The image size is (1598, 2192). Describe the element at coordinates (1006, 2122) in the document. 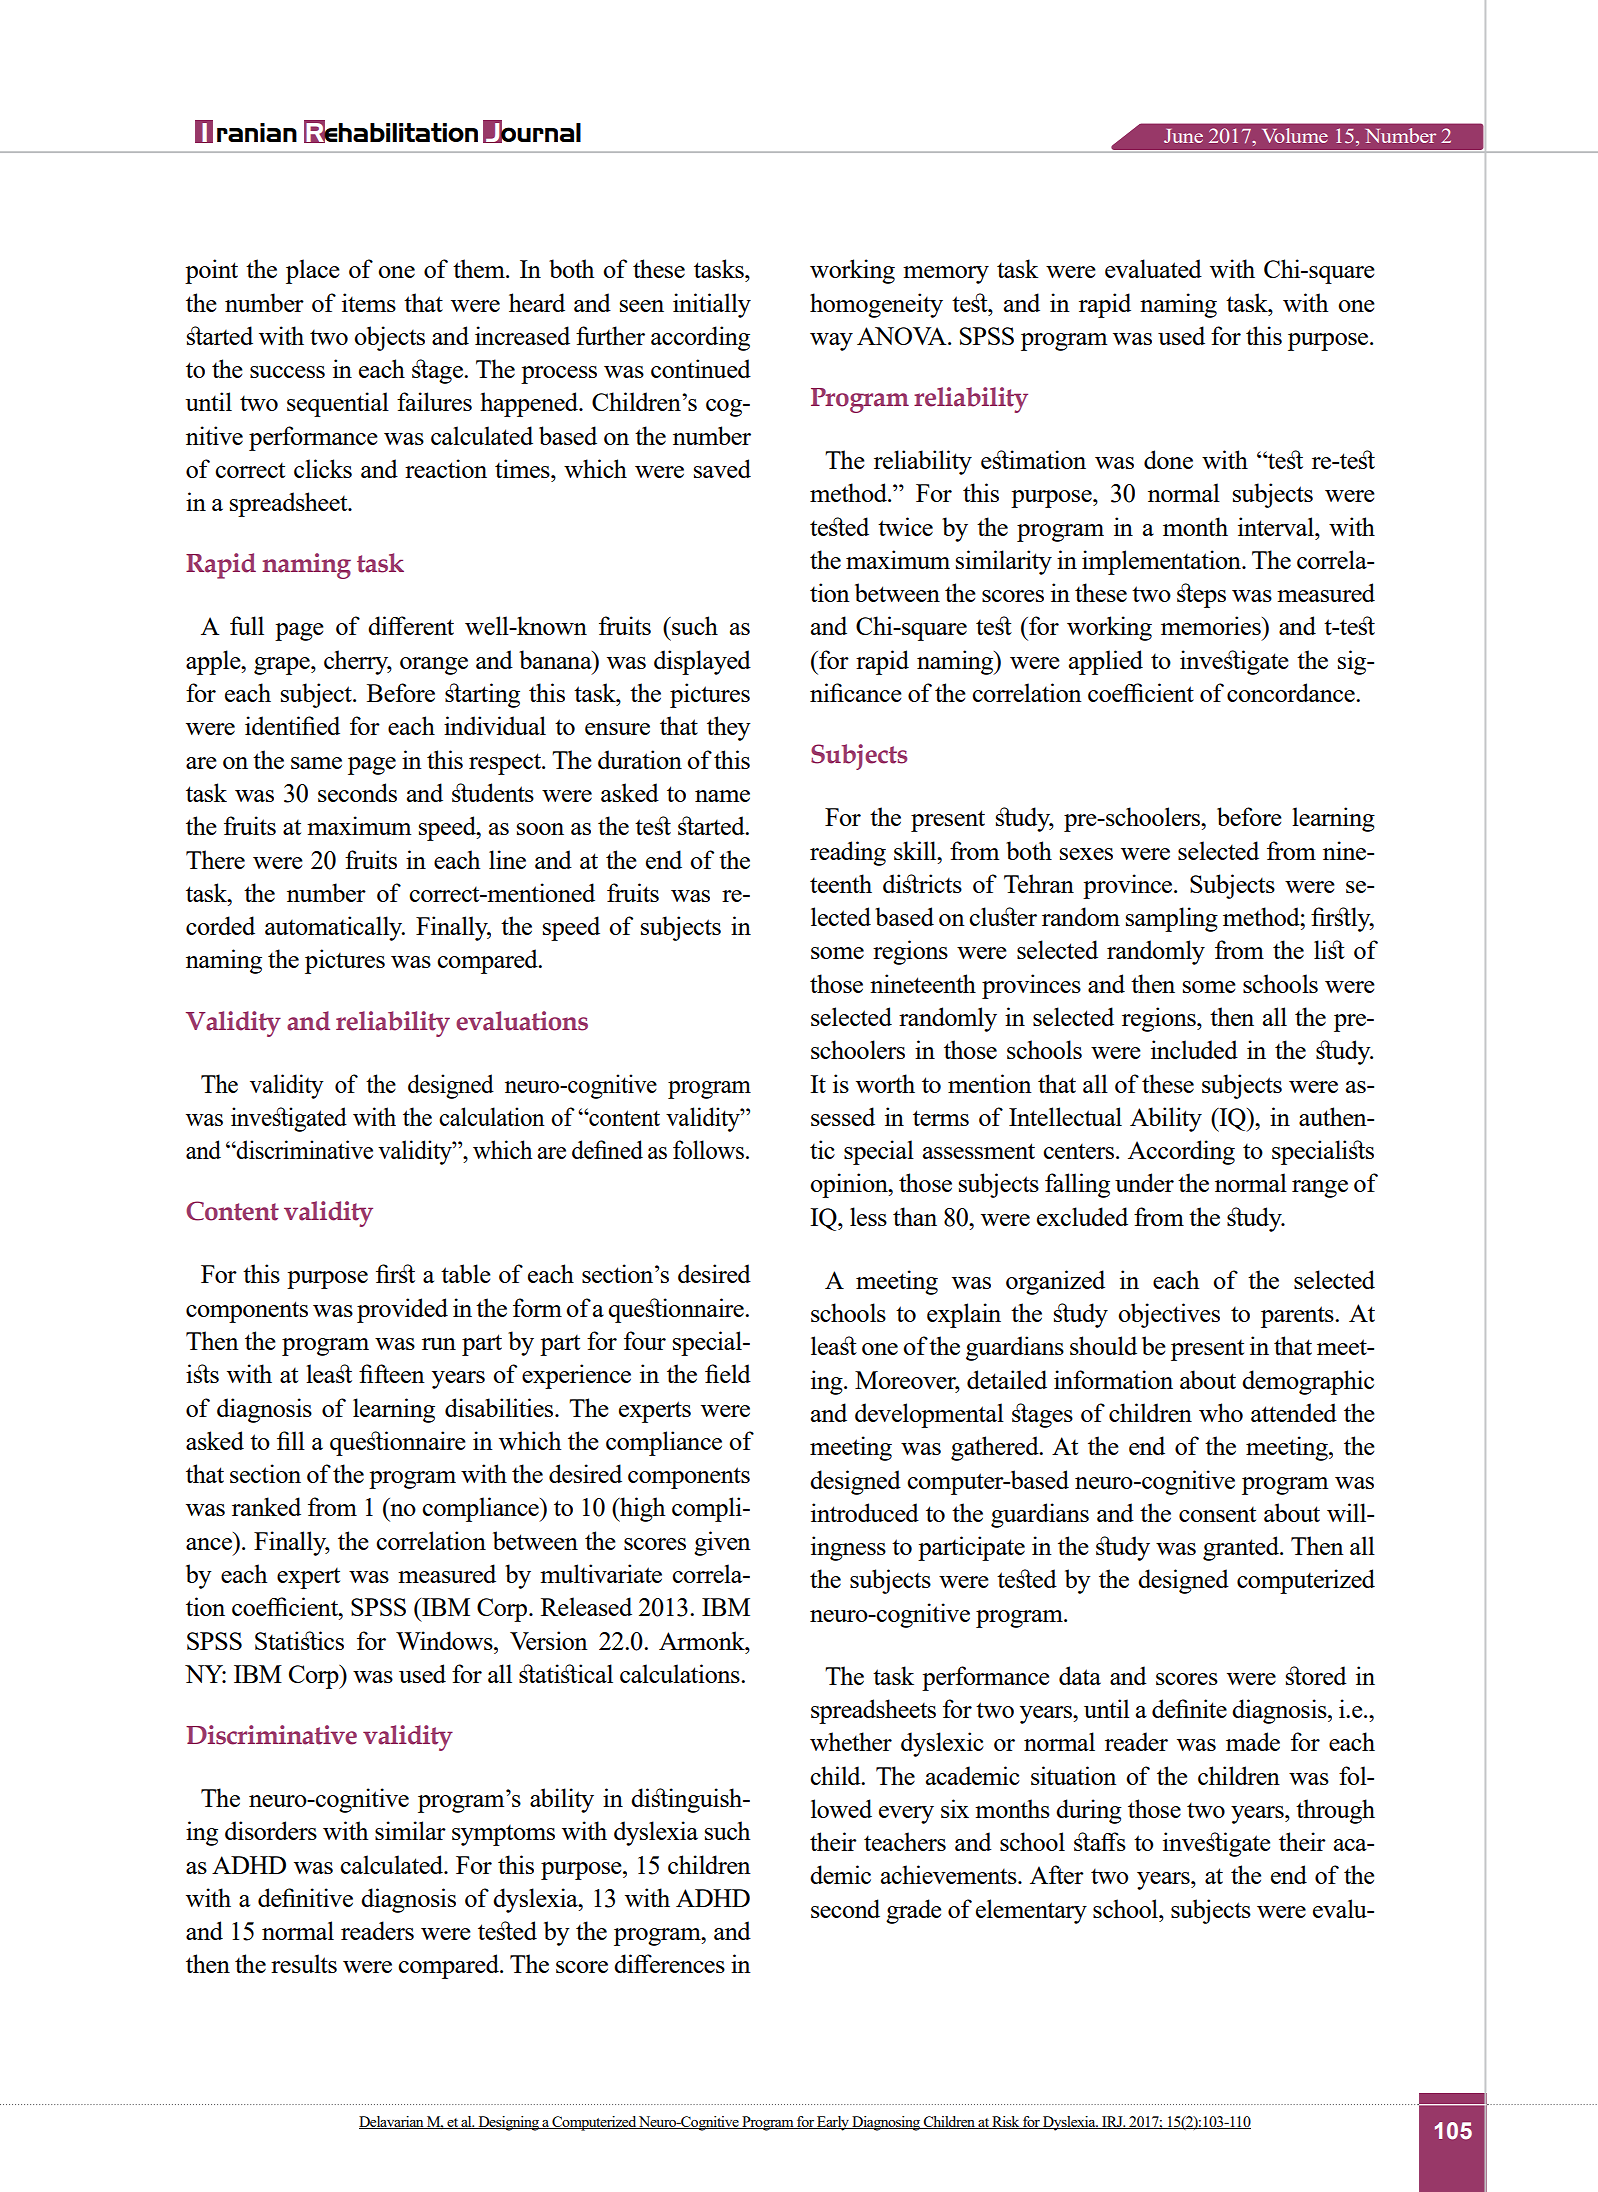

I see `Risk` at that location.
